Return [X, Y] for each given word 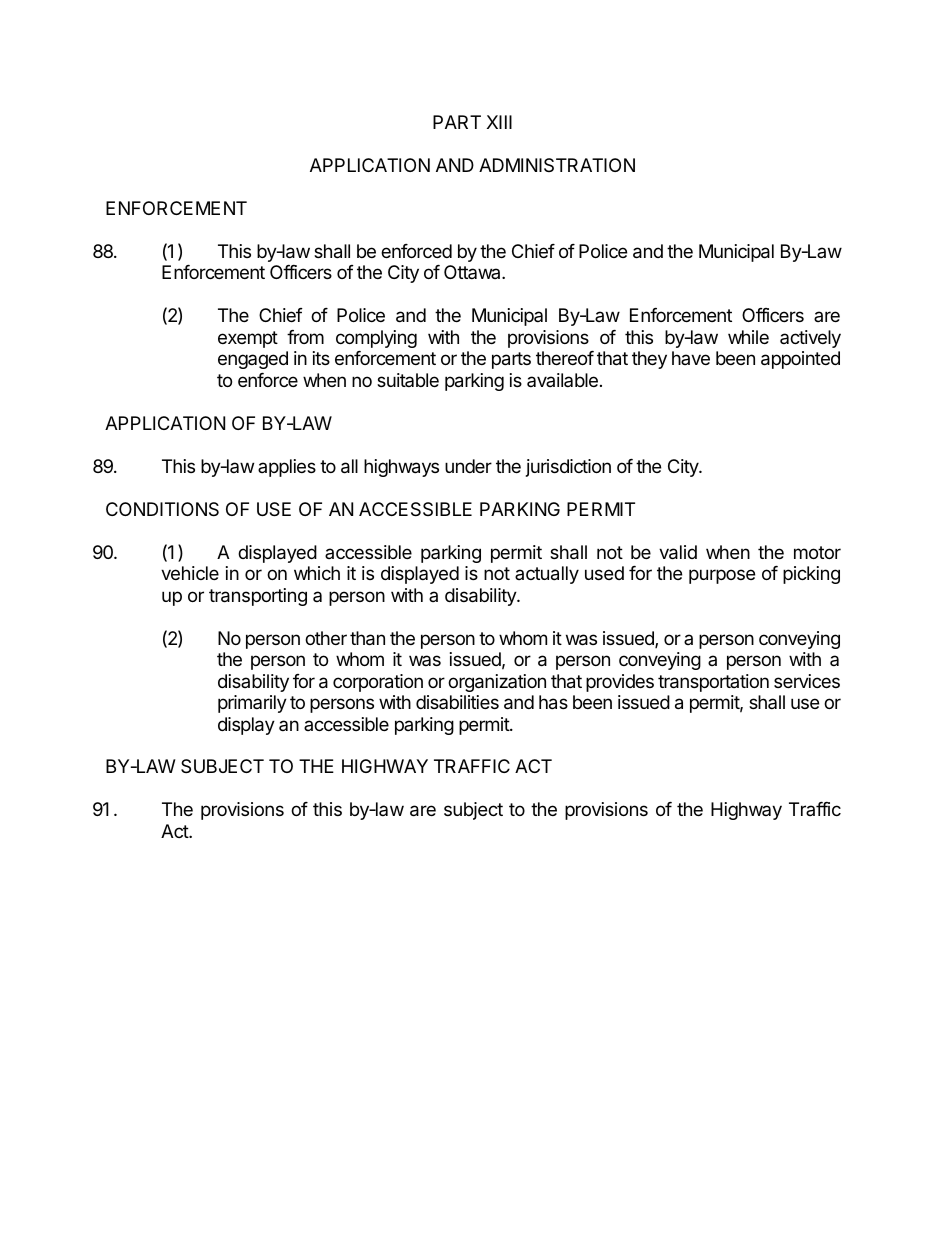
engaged [253, 360]
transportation [713, 683]
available [562, 380]
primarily [252, 704]
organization [497, 683]
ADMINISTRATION [557, 165]
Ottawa [473, 272]
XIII [499, 122]
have [691, 358]
